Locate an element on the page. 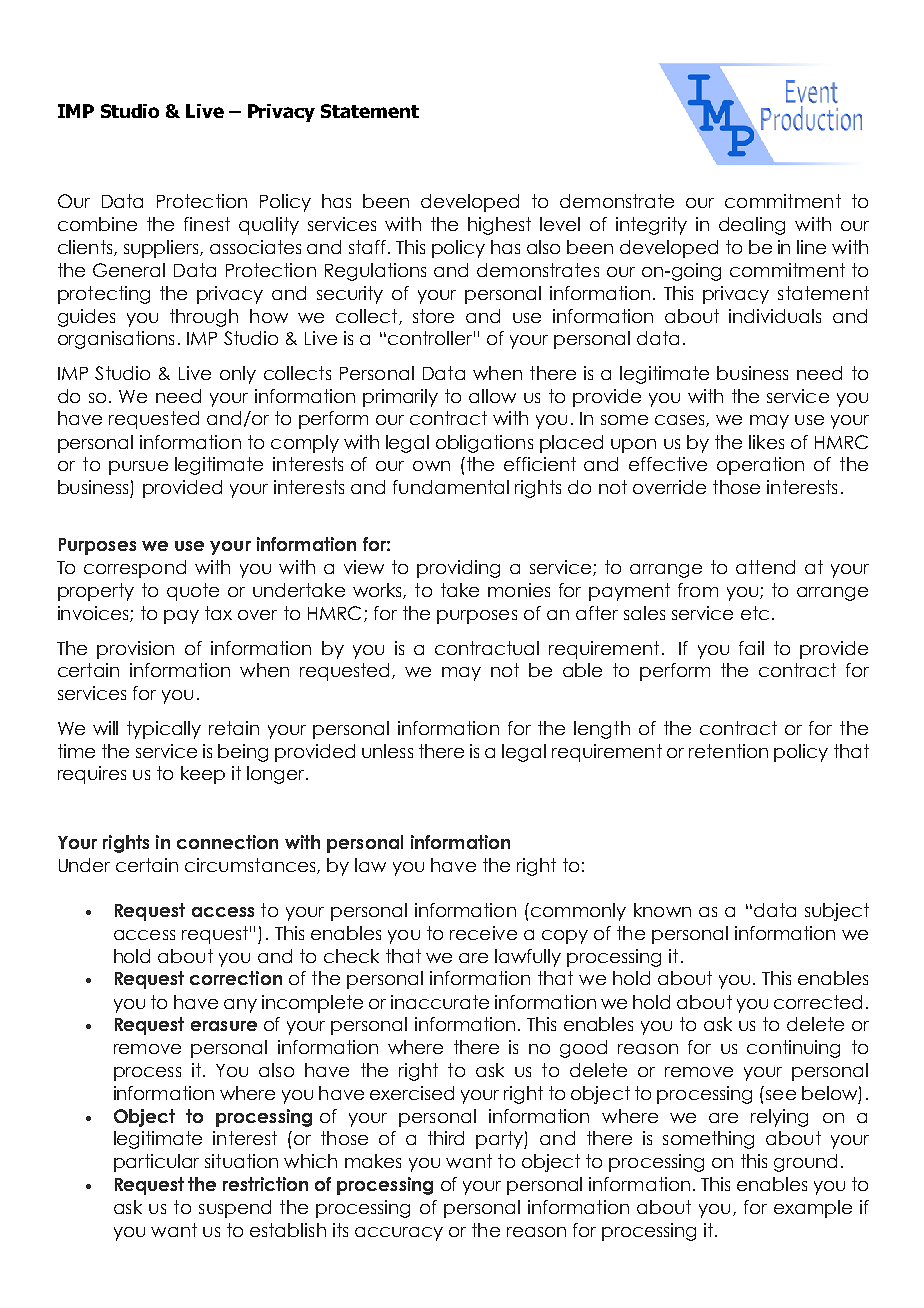 This image has height=1308, width=924. circumstances is located at coordinates (251, 866).
